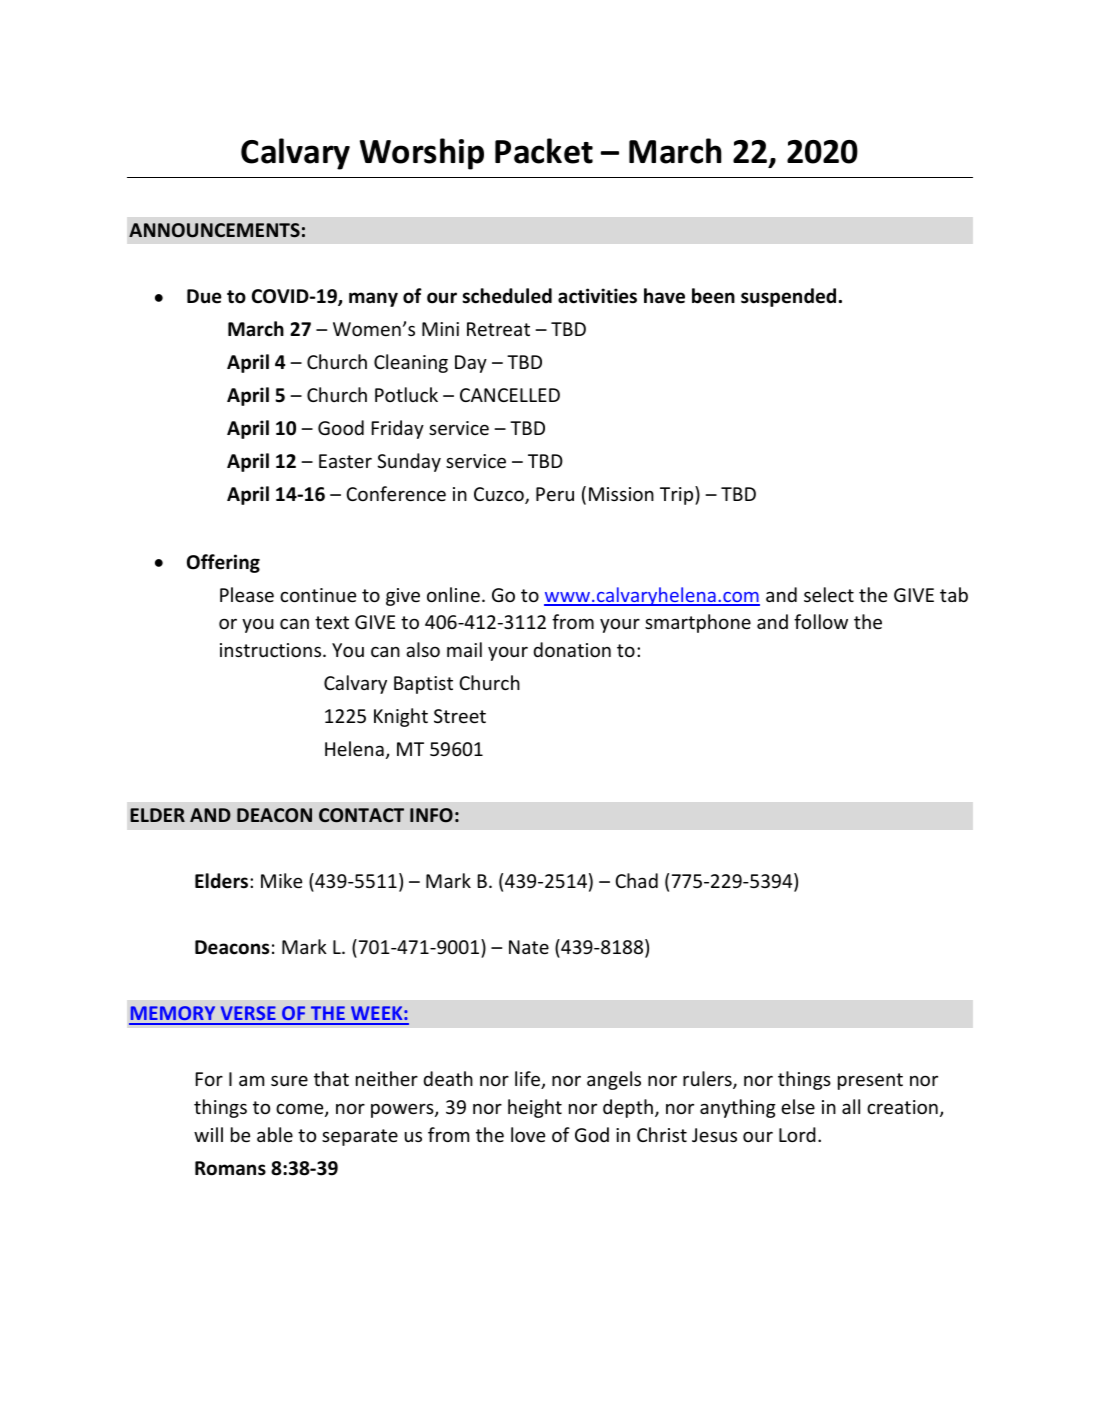 The width and height of the document is (1100, 1424). I want to click on instructions, so click(272, 650).
